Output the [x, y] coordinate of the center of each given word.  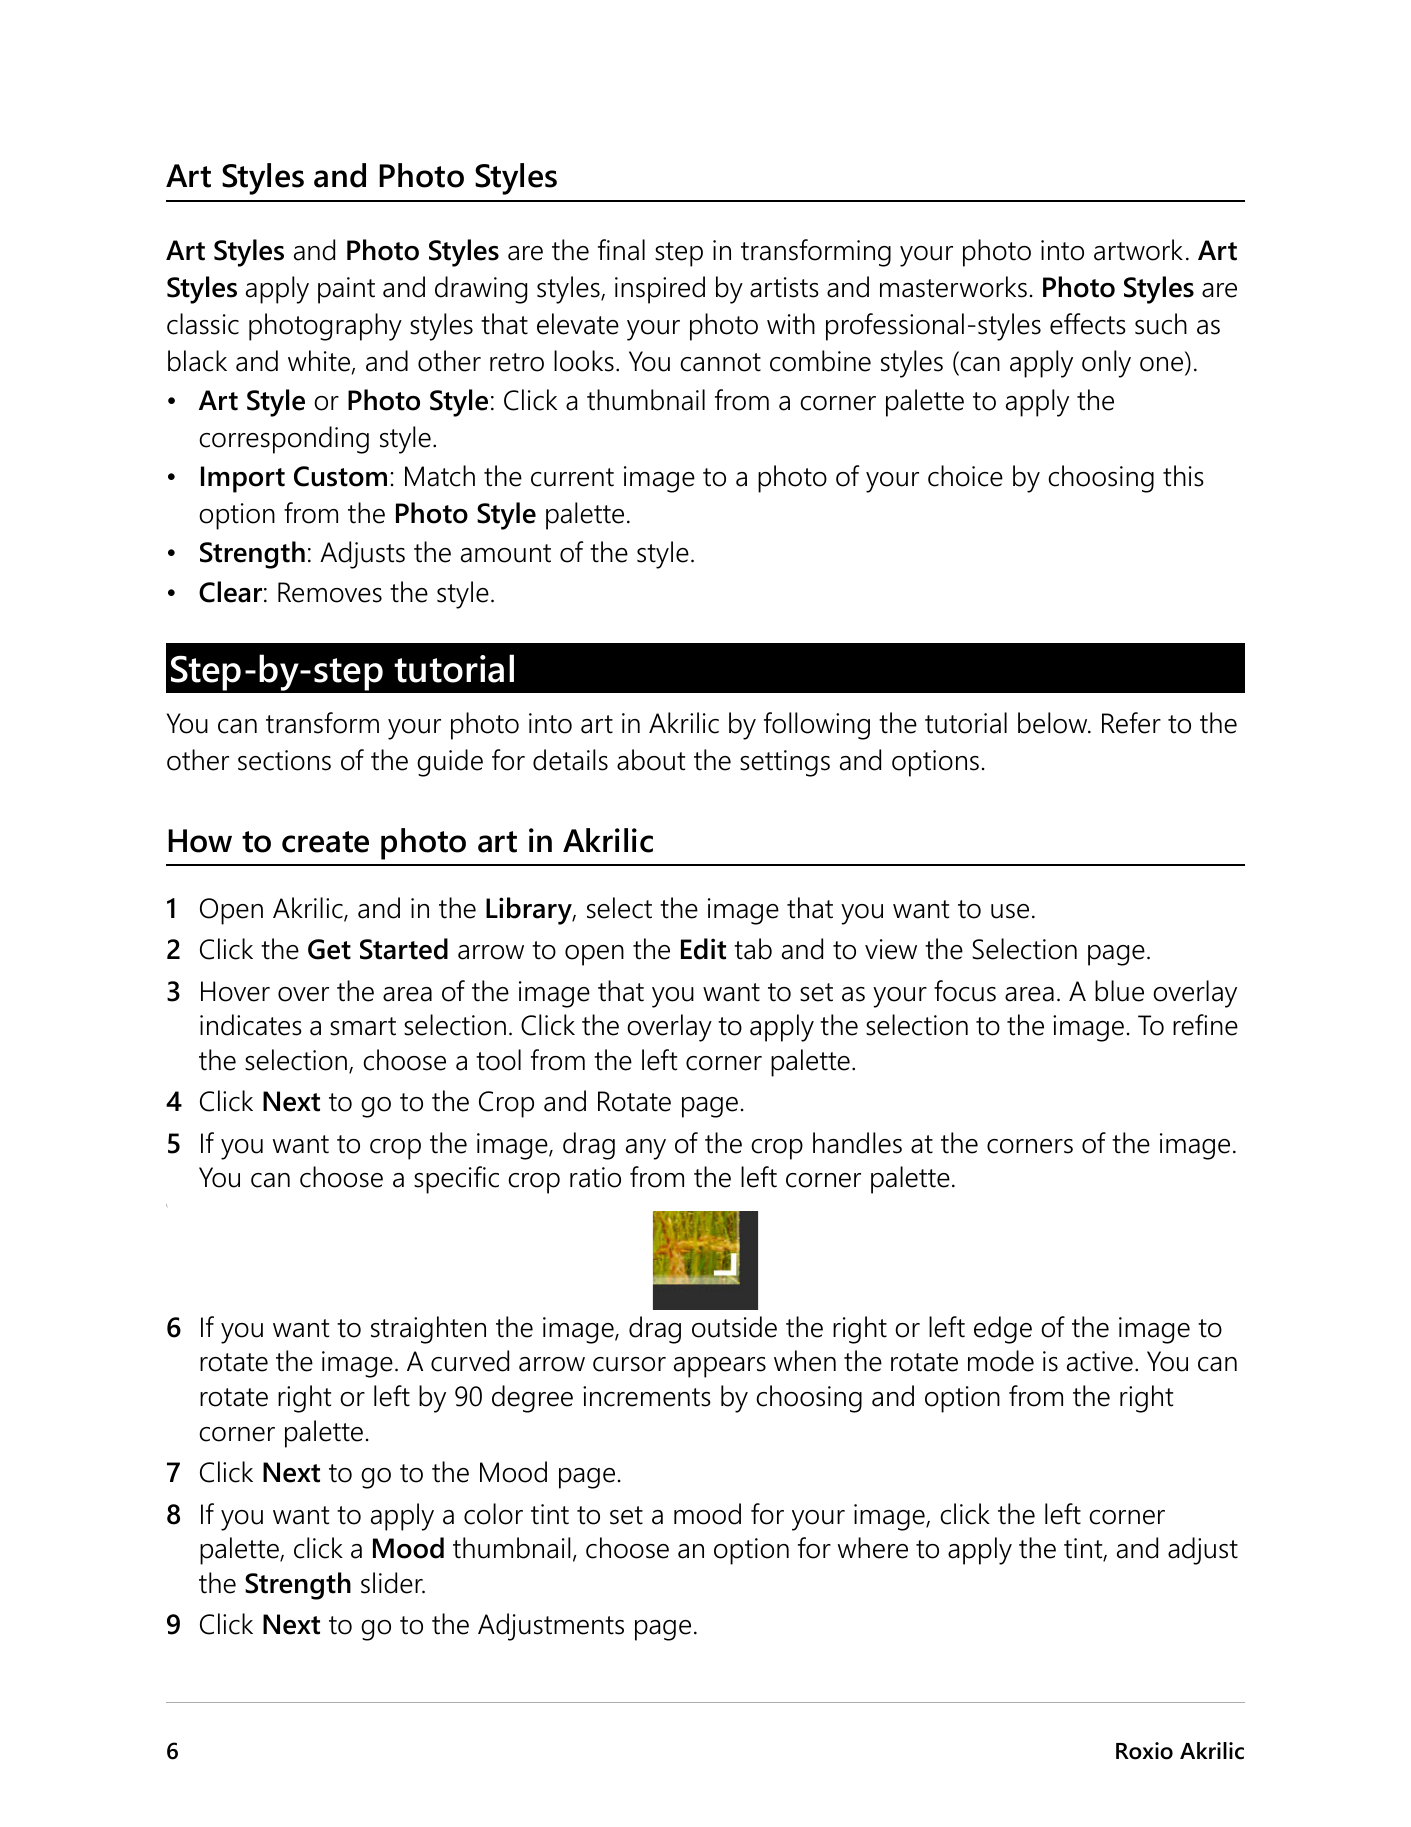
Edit [703, 949]
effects [1088, 324]
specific [456, 1180]
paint [346, 290]
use [1010, 911]
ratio [595, 1177]
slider [393, 1583]
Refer [1131, 723]
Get [329, 949]
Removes [330, 592]
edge [1003, 1330]
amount [506, 553]
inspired [660, 290]
